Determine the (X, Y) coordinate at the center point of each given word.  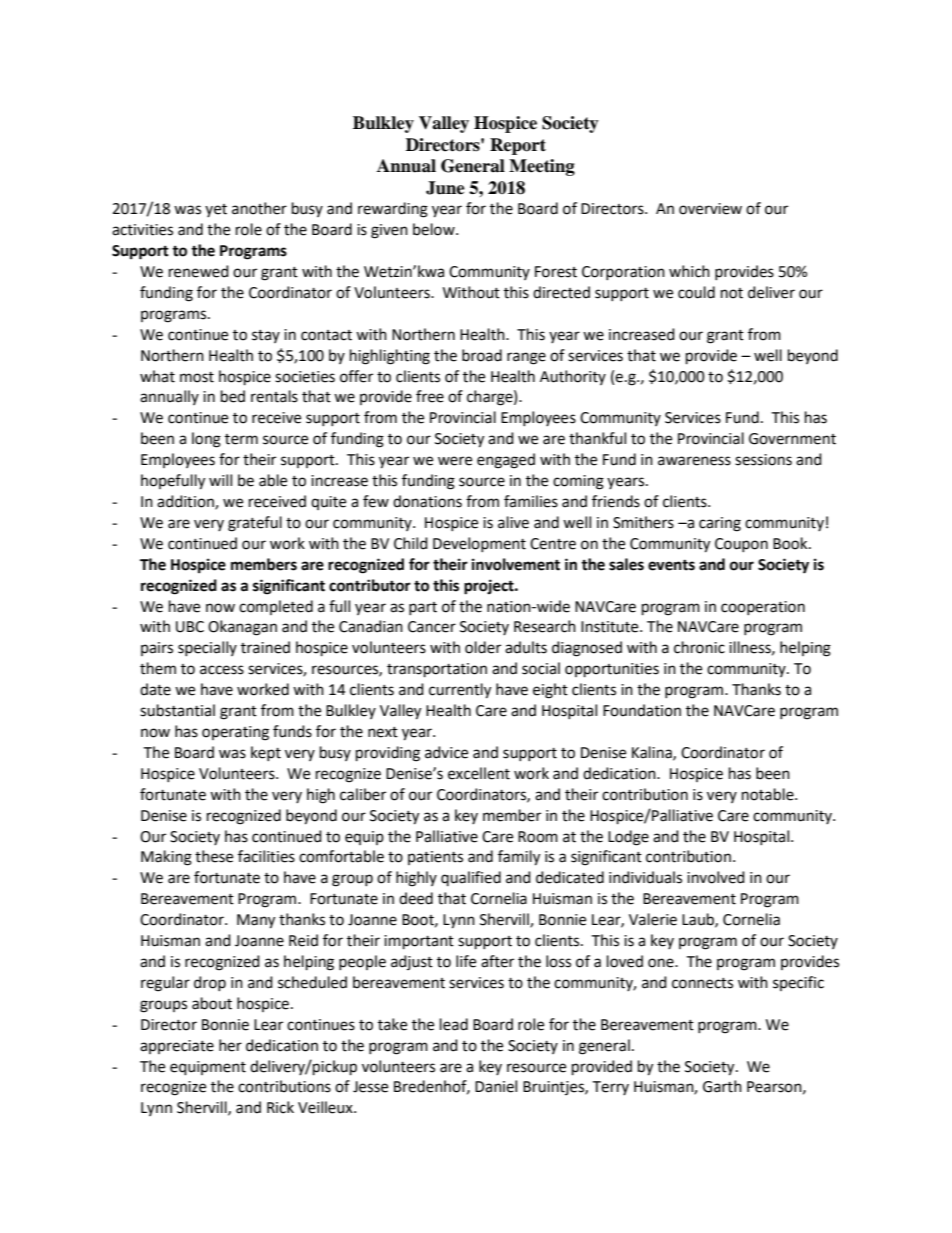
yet (216, 210)
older (483, 647)
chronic (699, 647)
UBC (190, 627)
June (445, 188)
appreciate (177, 1047)
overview (710, 209)
